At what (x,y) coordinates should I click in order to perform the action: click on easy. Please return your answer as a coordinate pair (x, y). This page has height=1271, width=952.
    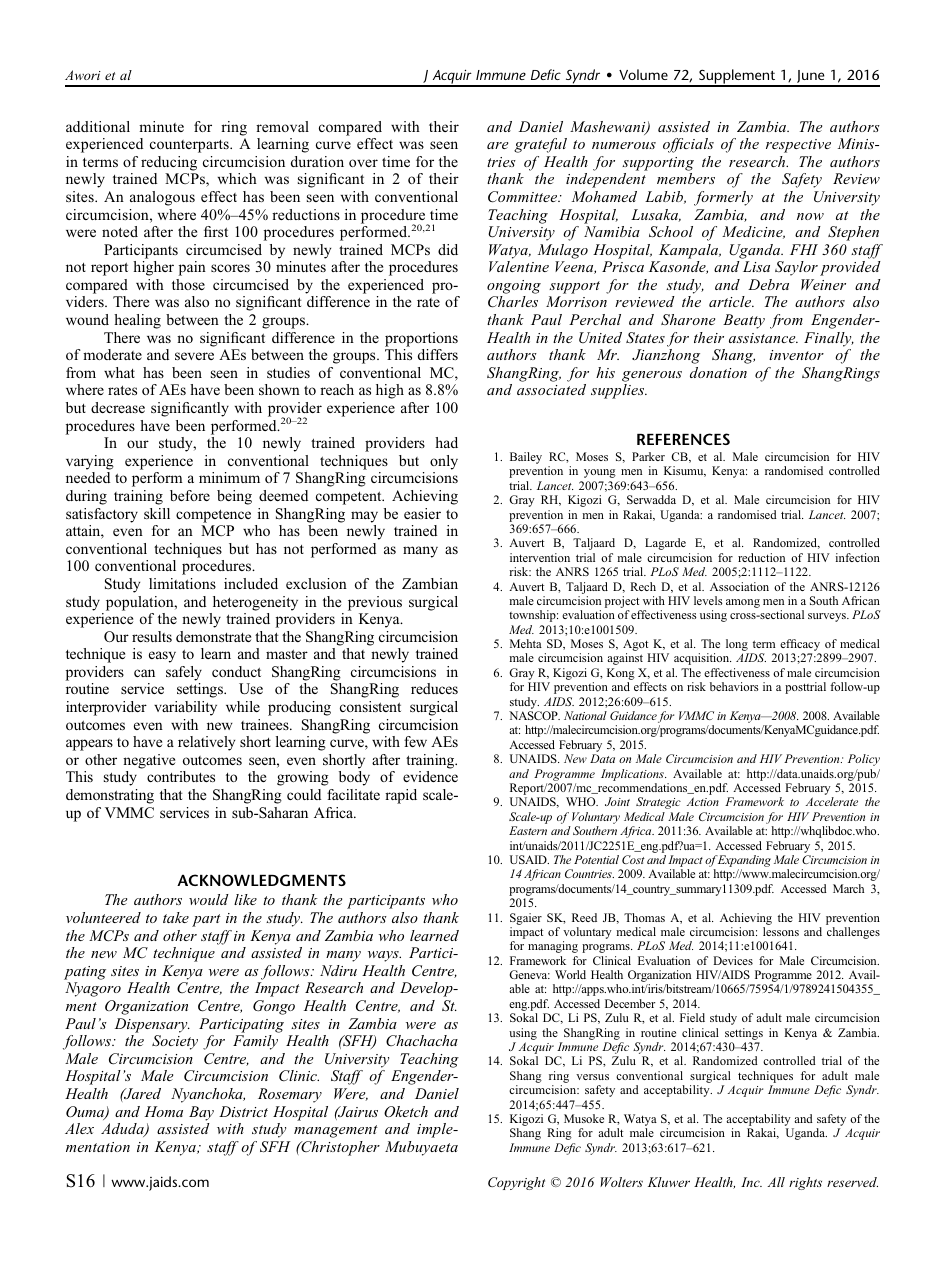
    Looking at the image, I should click on (162, 657).
